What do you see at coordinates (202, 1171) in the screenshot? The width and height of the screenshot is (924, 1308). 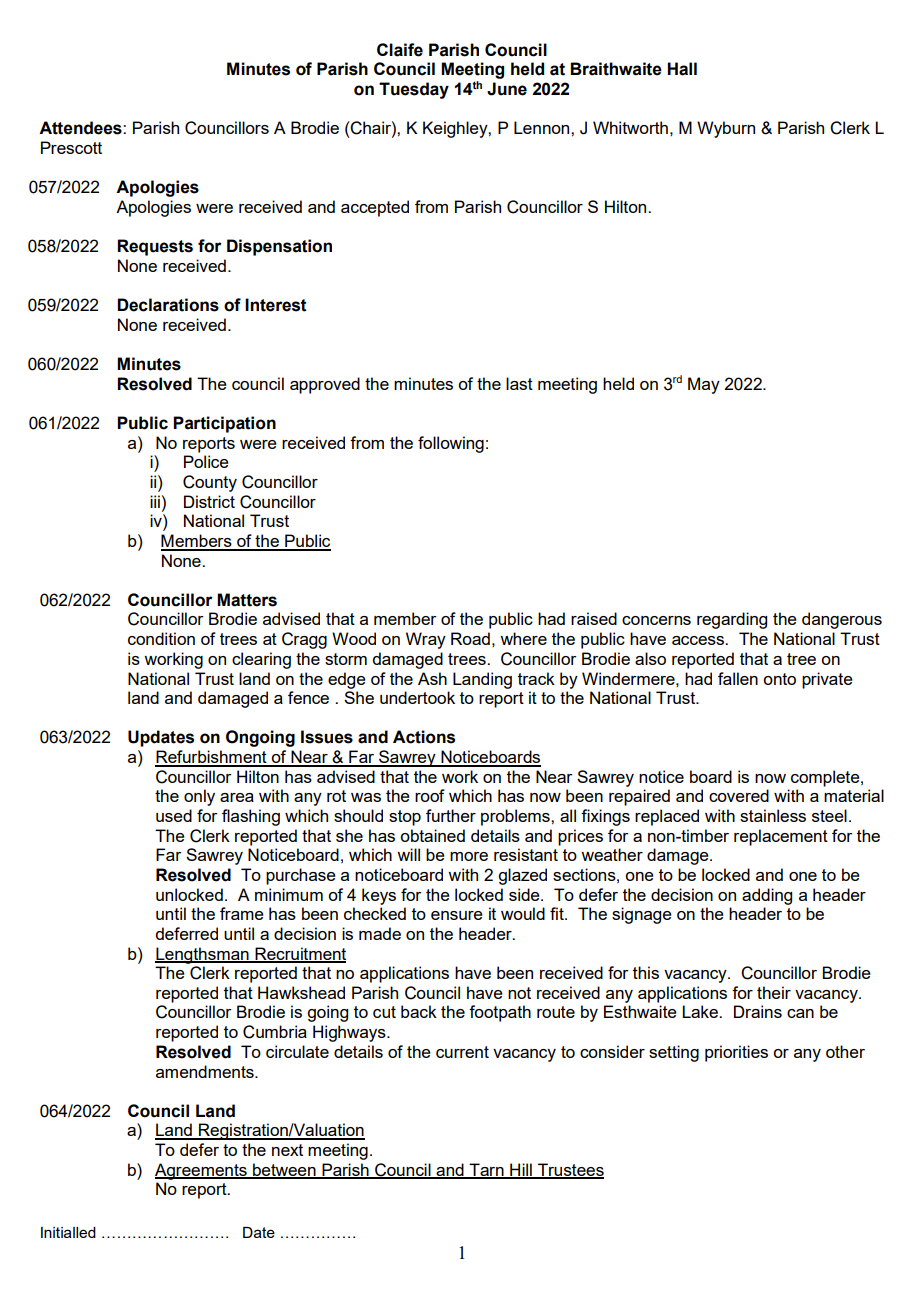 I see `Agreements` at bounding box center [202, 1171].
